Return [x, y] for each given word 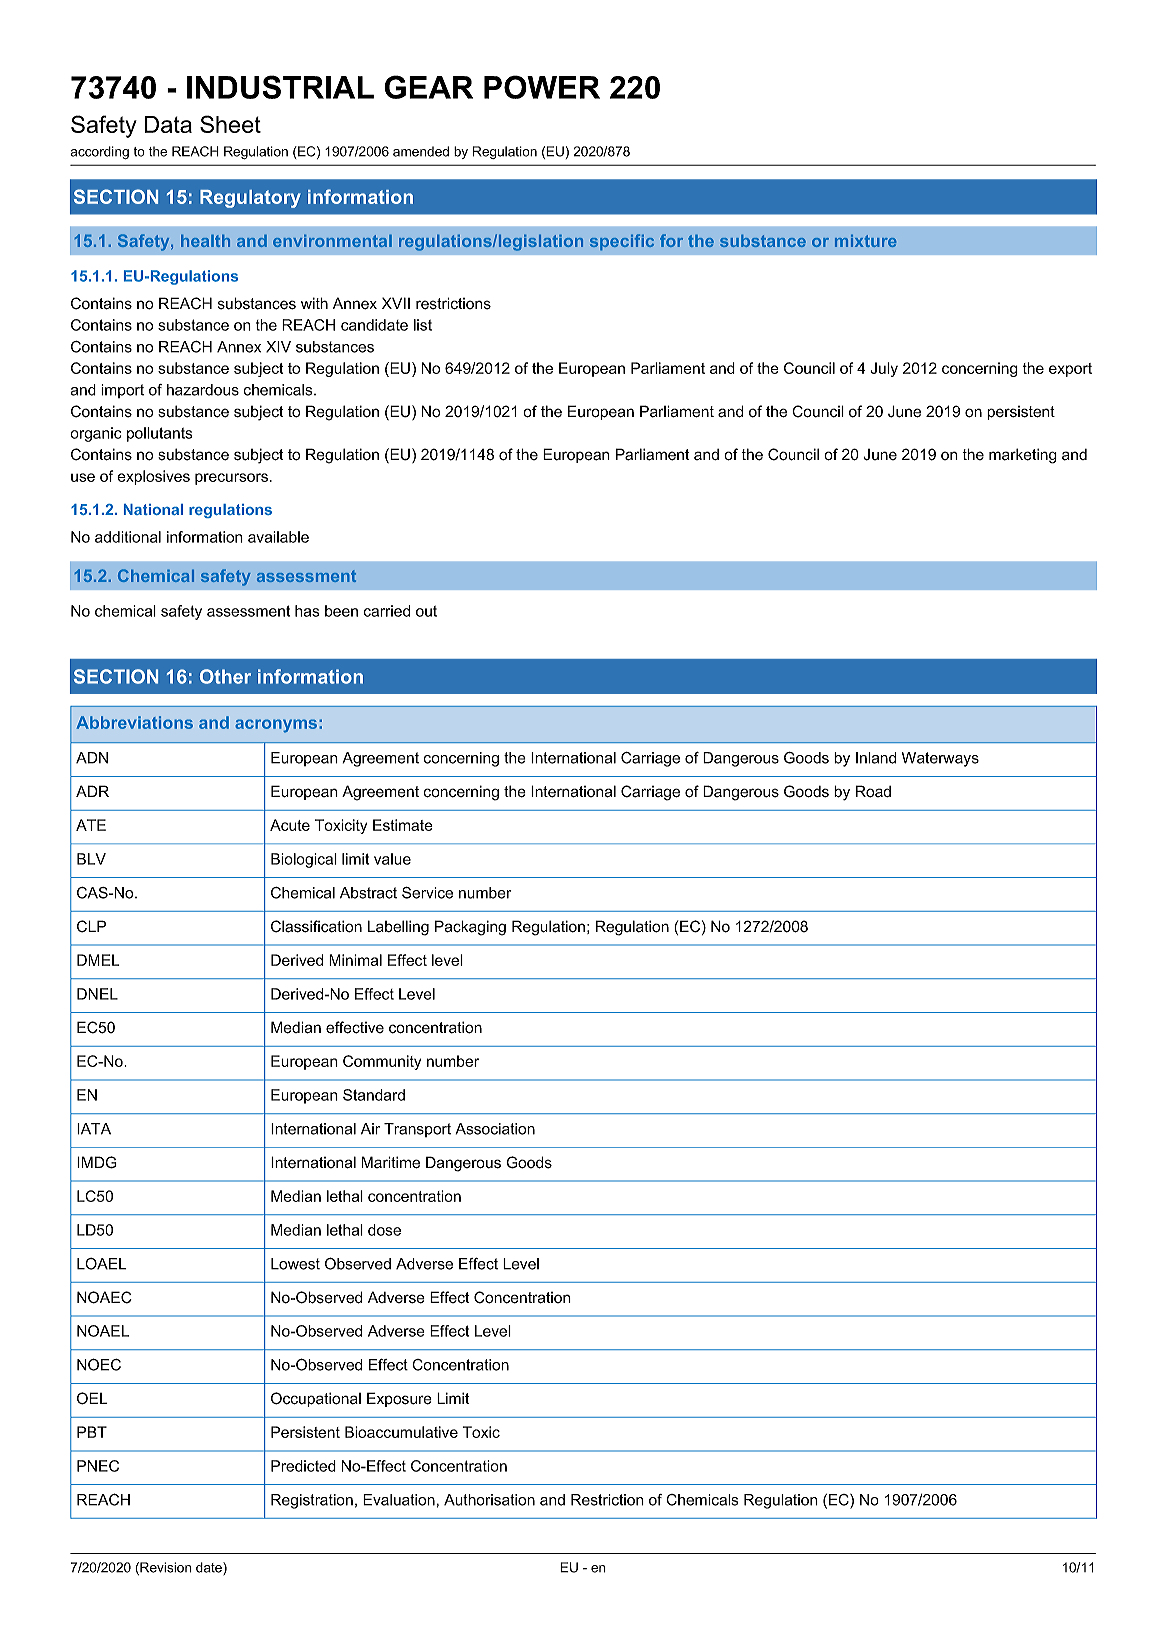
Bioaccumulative [401, 1432]
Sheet [230, 124]
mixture [865, 241]
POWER [542, 87]
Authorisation [489, 1500]
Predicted [303, 1466]
